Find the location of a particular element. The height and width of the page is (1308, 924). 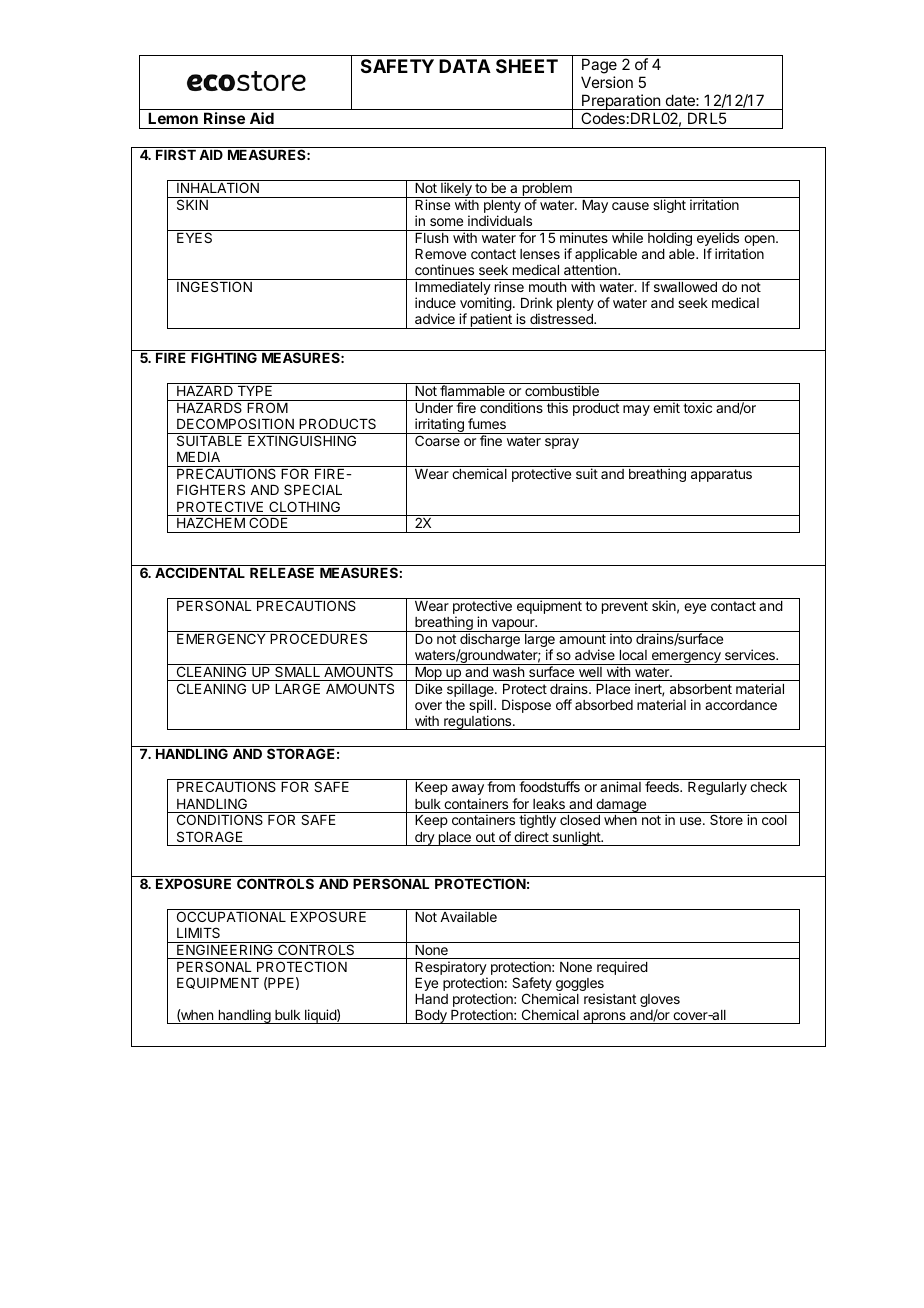

FIRST is located at coordinates (176, 153).
